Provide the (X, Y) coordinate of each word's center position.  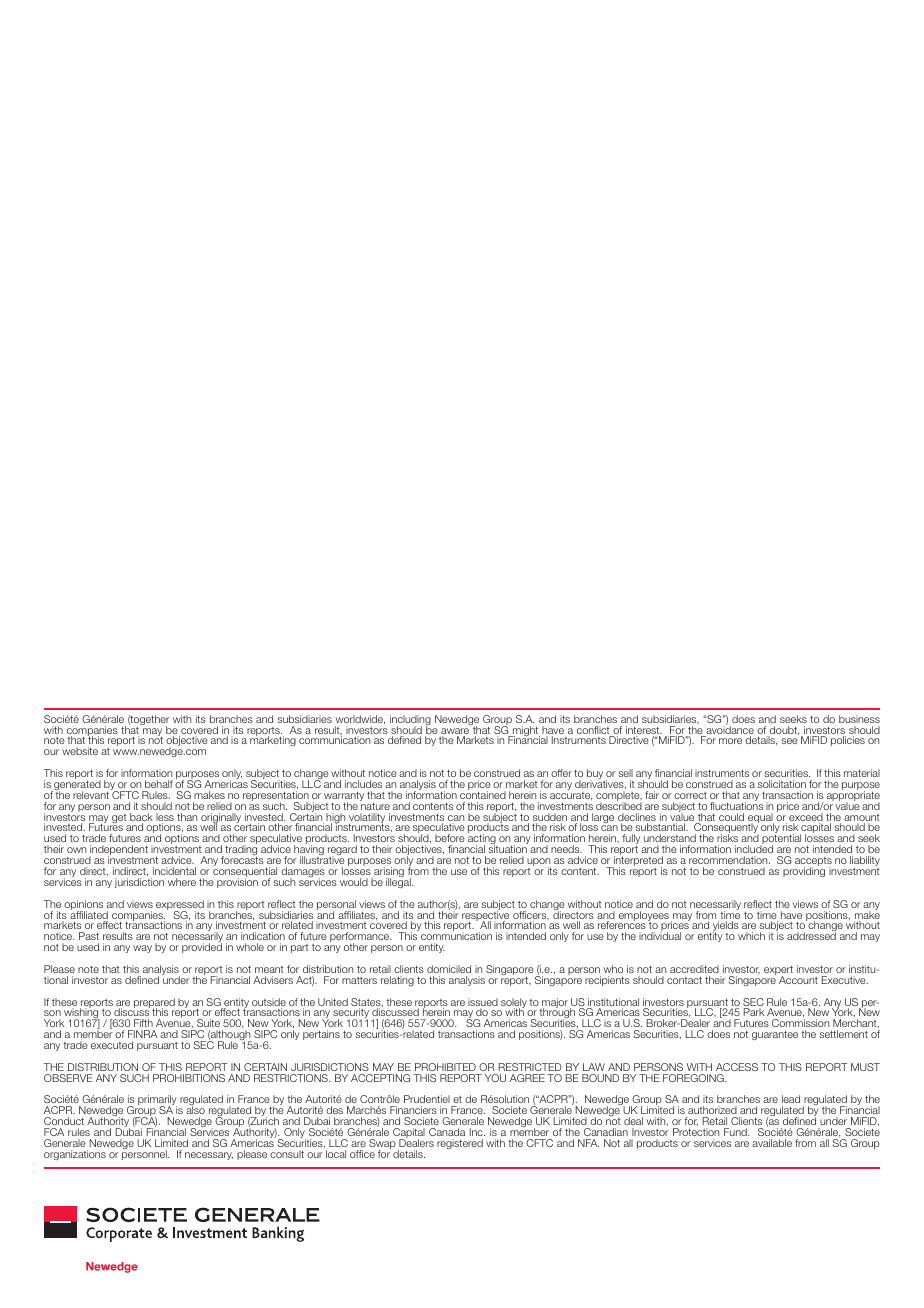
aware (455, 732)
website (80, 751)
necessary (209, 1156)
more (730, 741)
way (142, 949)
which (751, 936)
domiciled (449, 969)
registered (460, 1144)
